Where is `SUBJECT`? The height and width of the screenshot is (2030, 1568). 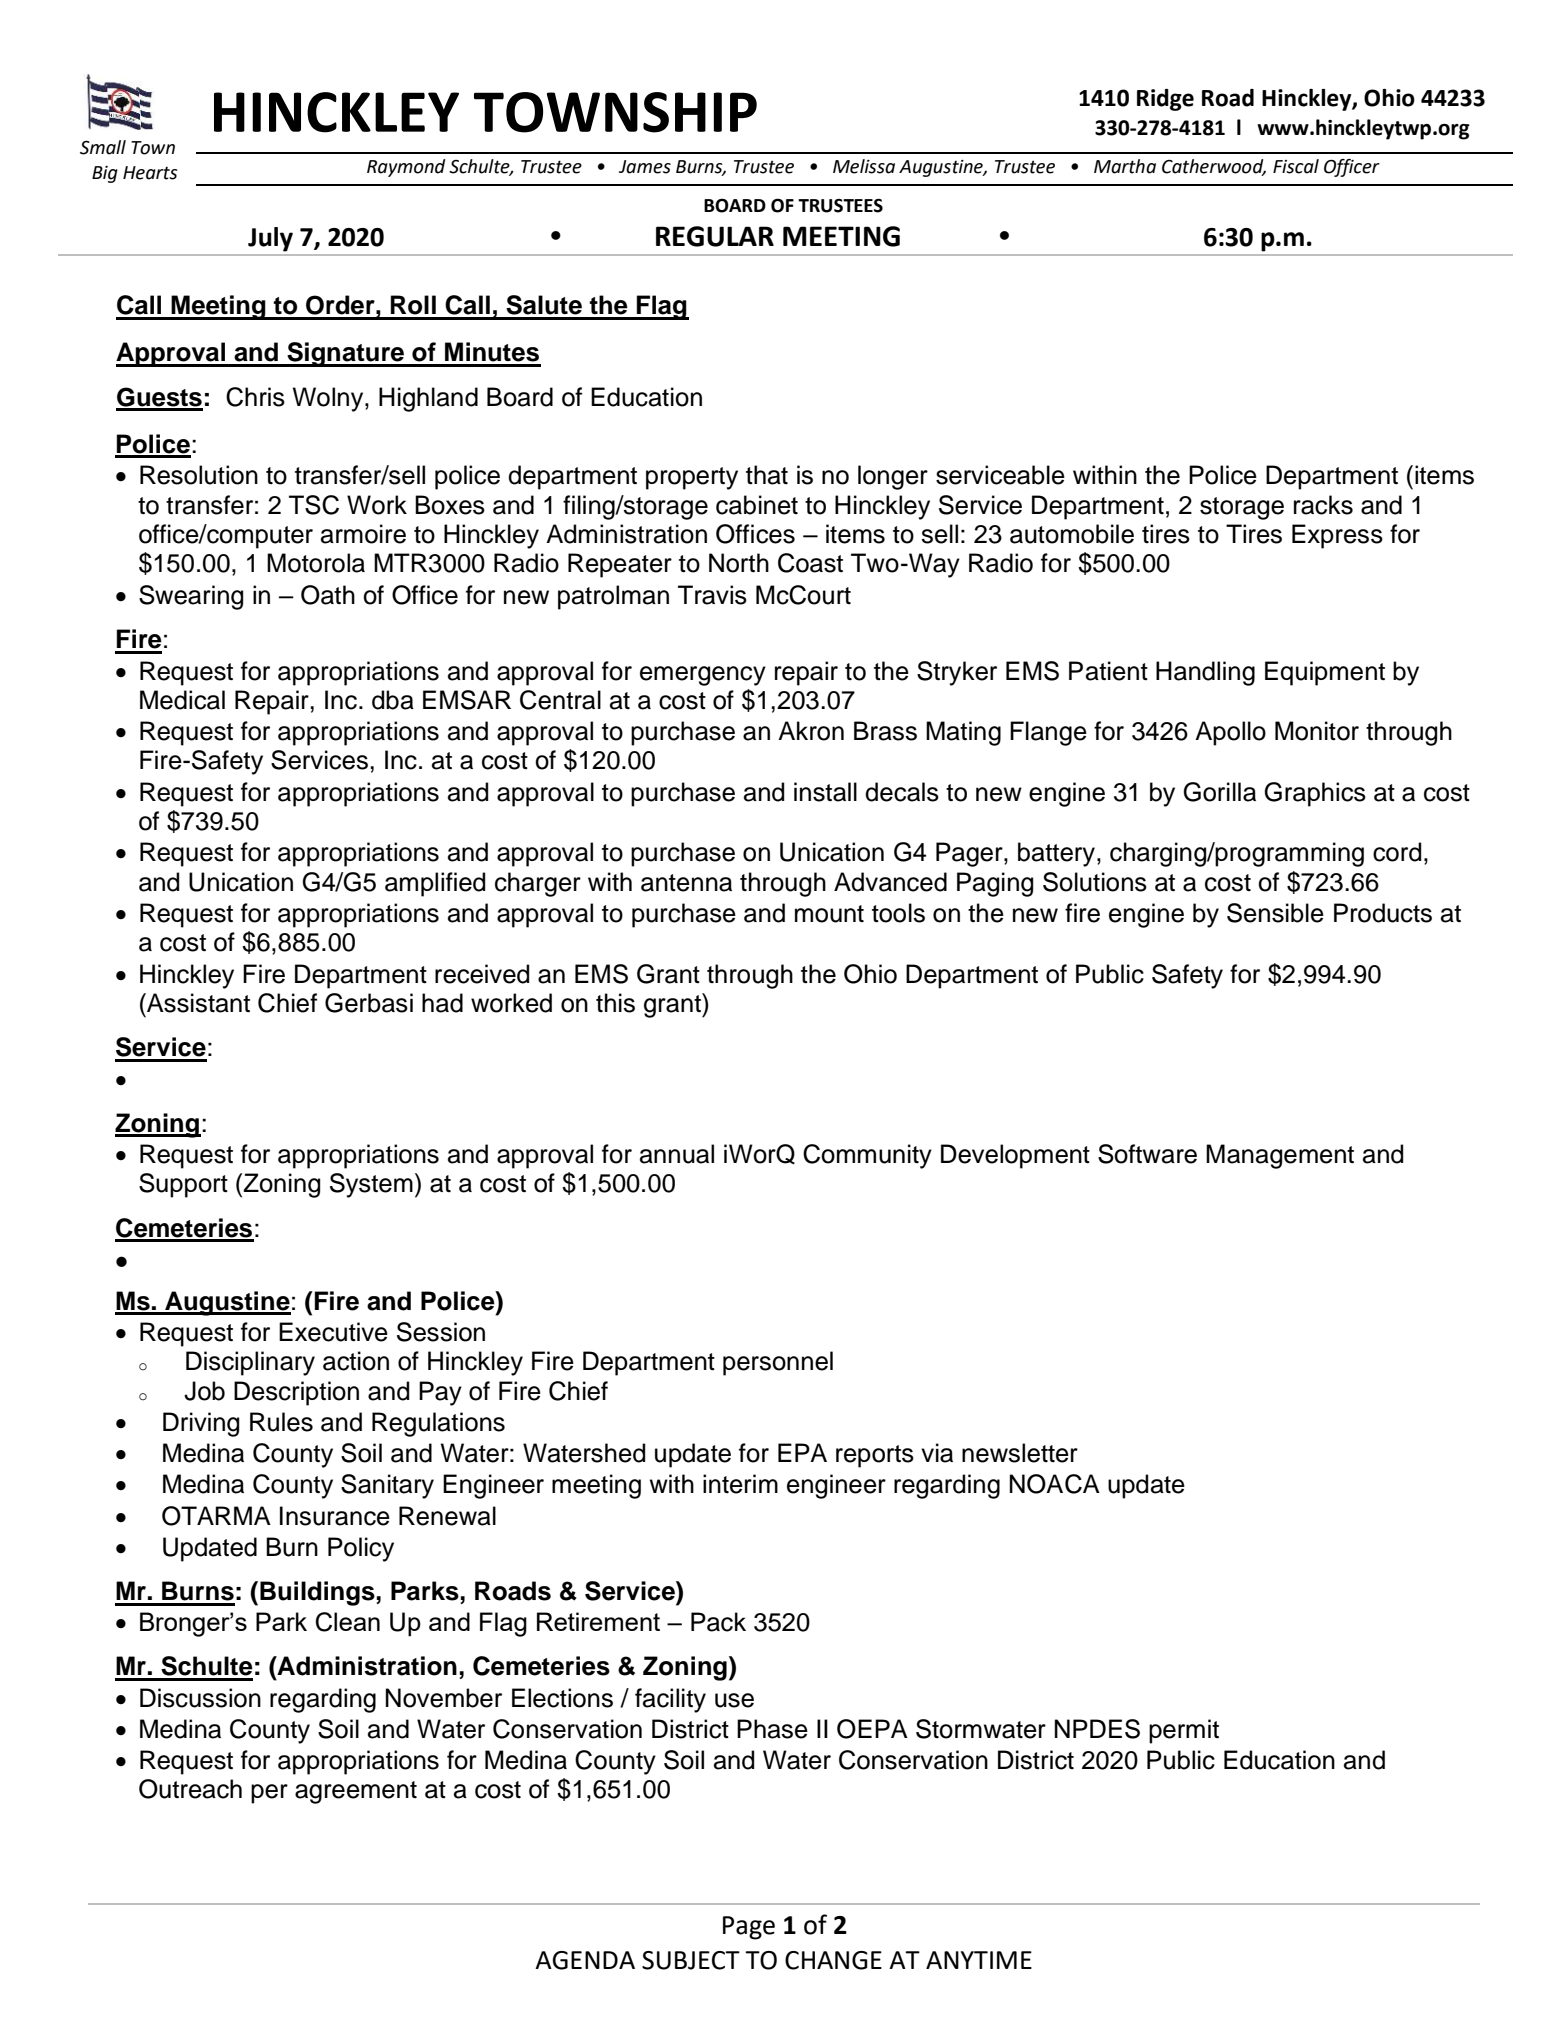
SUBJECT is located at coordinates (691, 1960).
